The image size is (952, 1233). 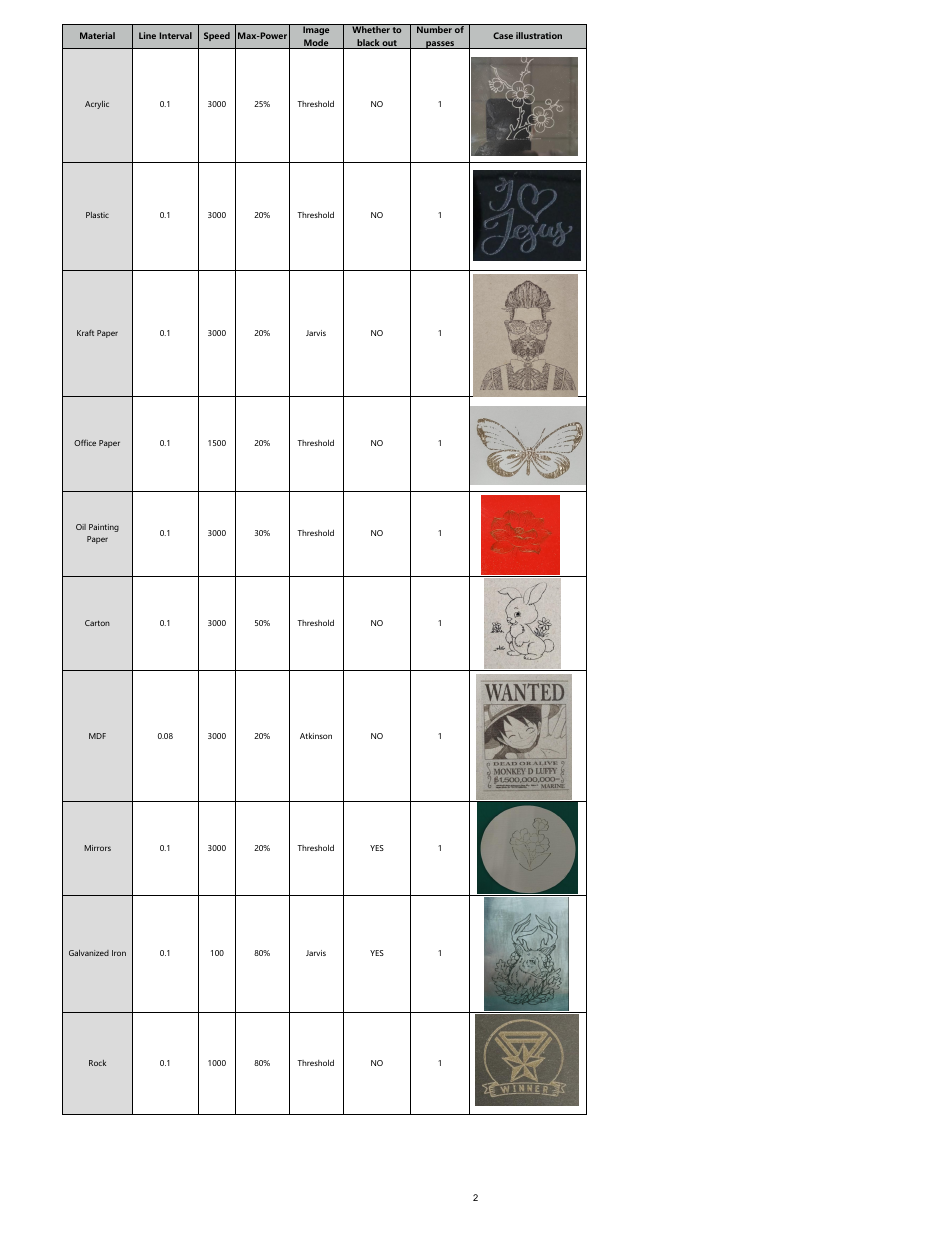 I want to click on Carton, so click(x=97, y=623).
